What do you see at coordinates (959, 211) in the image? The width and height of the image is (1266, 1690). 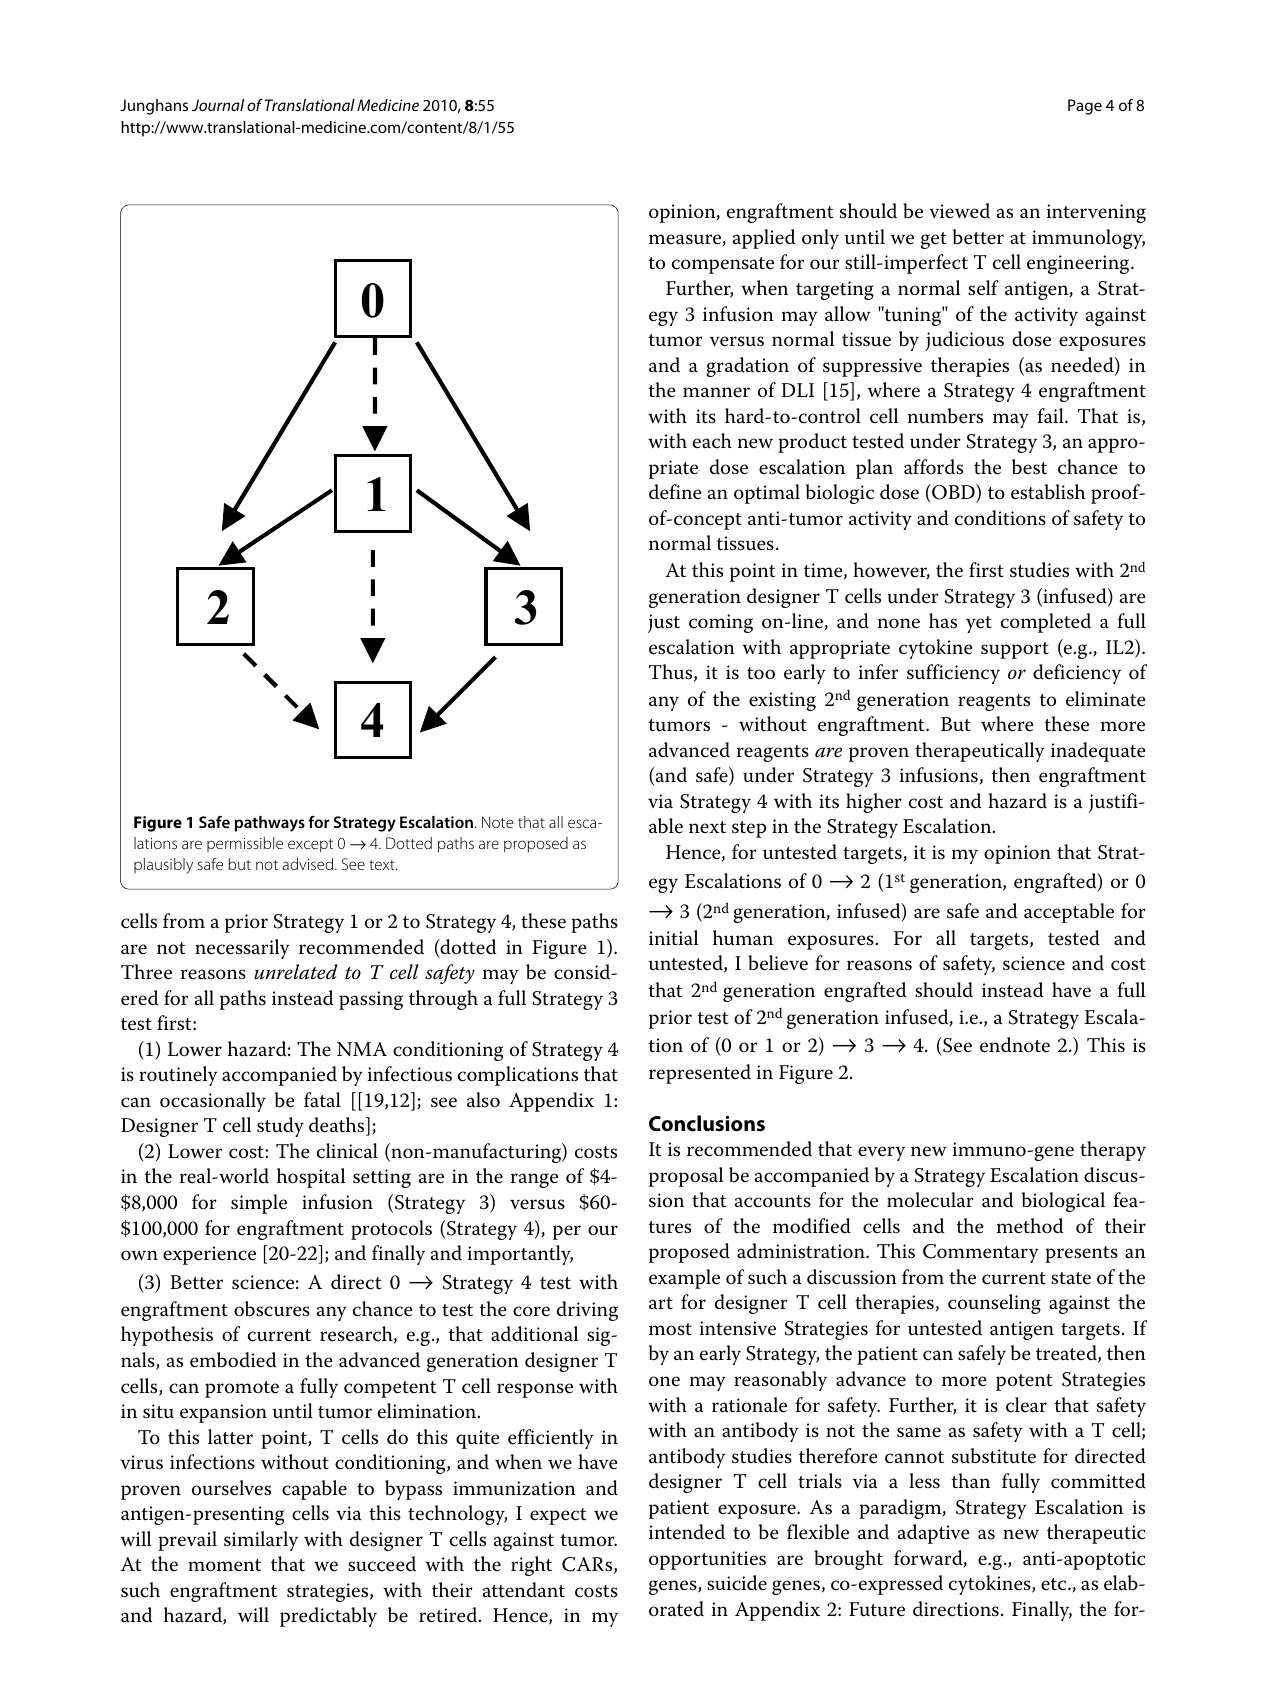 I see `viewed` at bounding box center [959, 211].
